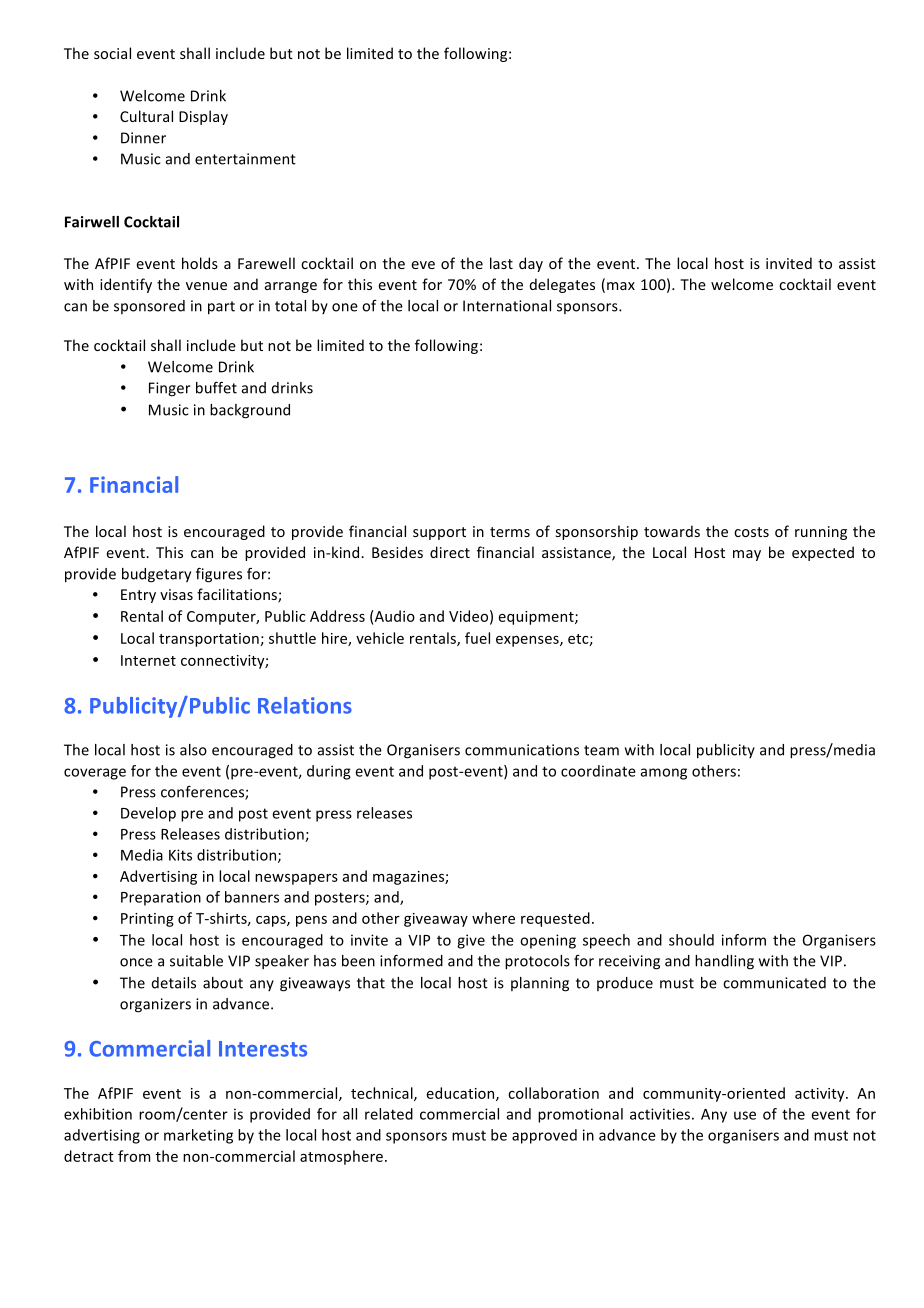 The height and width of the screenshot is (1308, 924). Describe the element at coordinates (462, 1094) in the screenshot. I see `education` at that location.
